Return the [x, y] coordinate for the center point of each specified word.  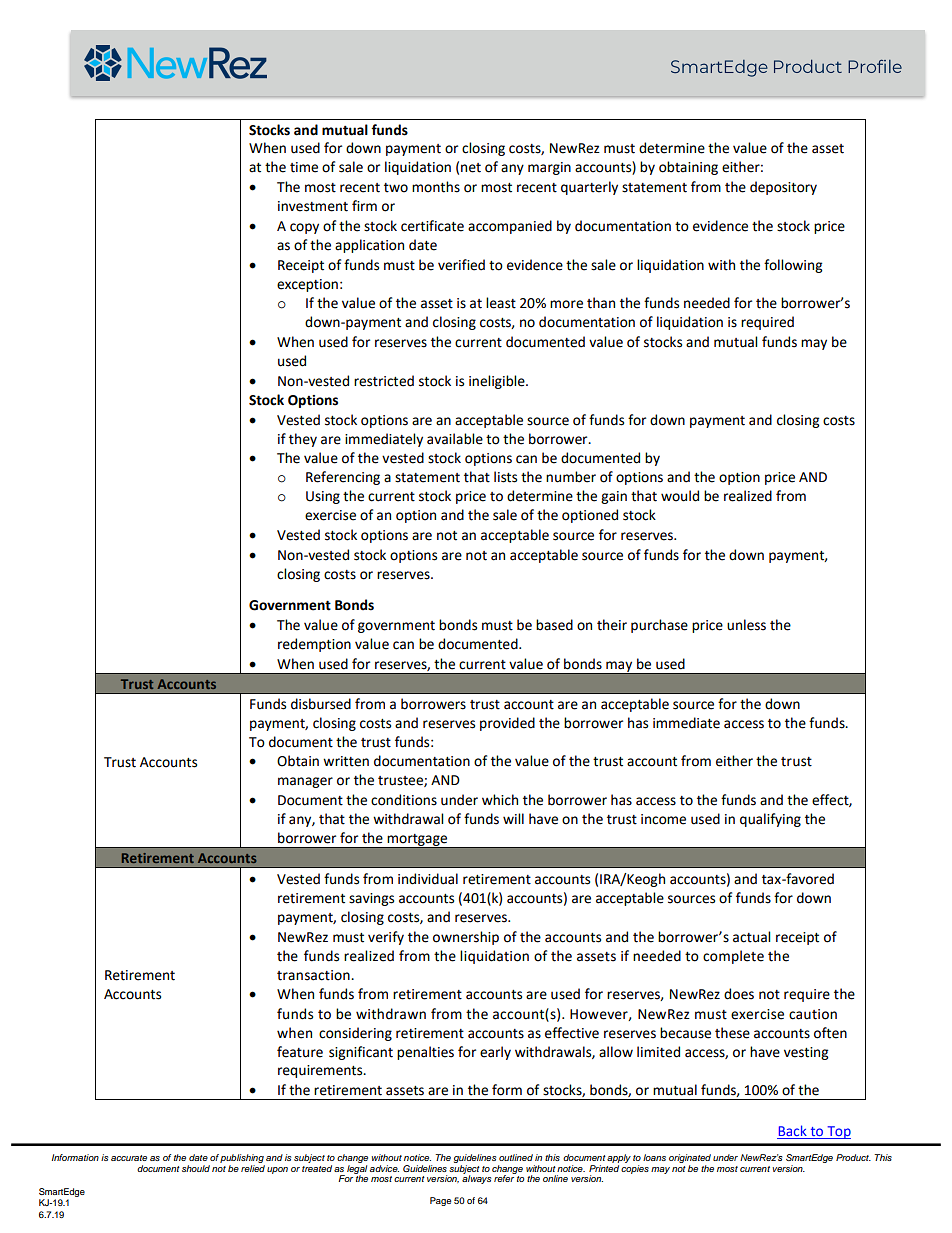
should [196, 1168]
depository [783, 188]
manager [305, 782]
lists [505, 477]
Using [323, 497]
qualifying [770, 820]
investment [313, 206]
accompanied [510, 227]
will [513, 818]
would [680, 496]
